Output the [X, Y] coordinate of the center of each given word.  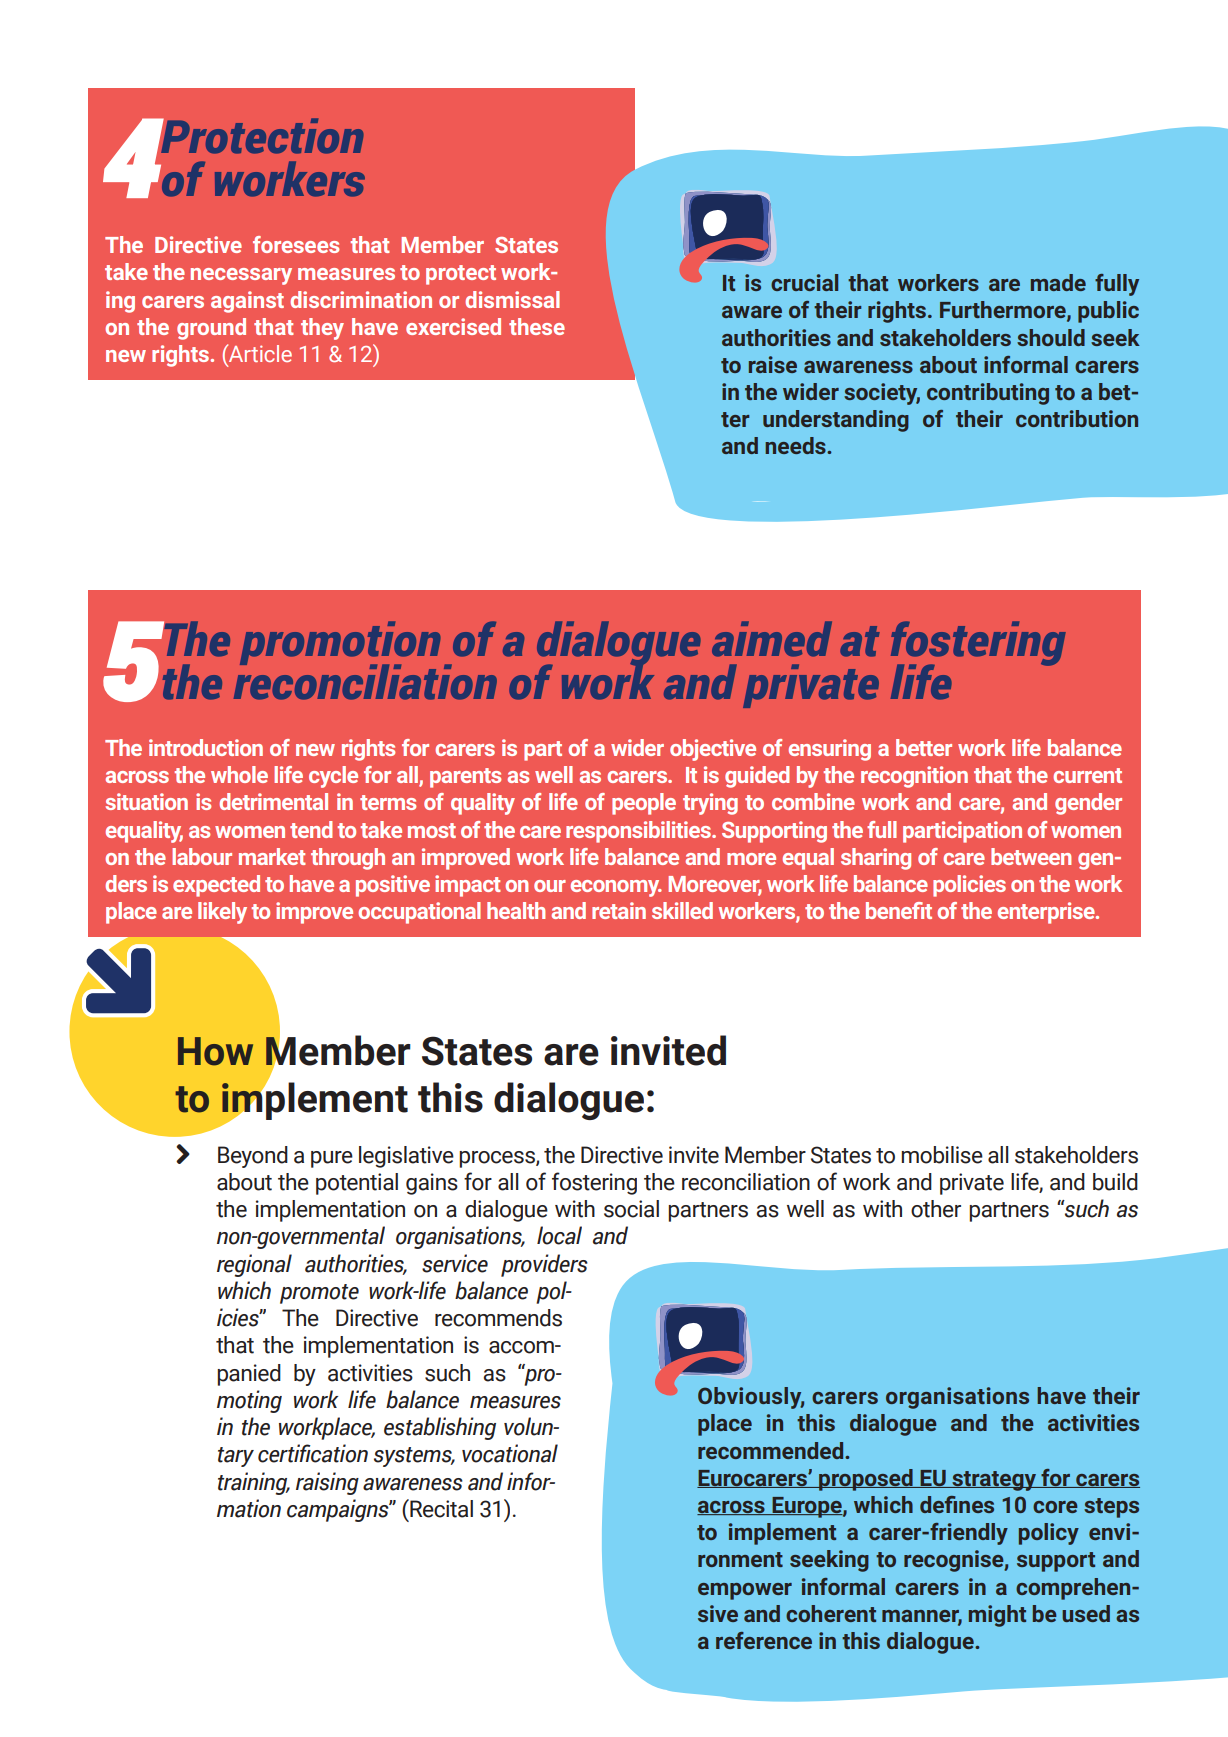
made [1058, 282]
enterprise [1047, 913]
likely [222, 913]
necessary [241, 276]
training [254, 1483]
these [537, 326]
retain [619, 910]
